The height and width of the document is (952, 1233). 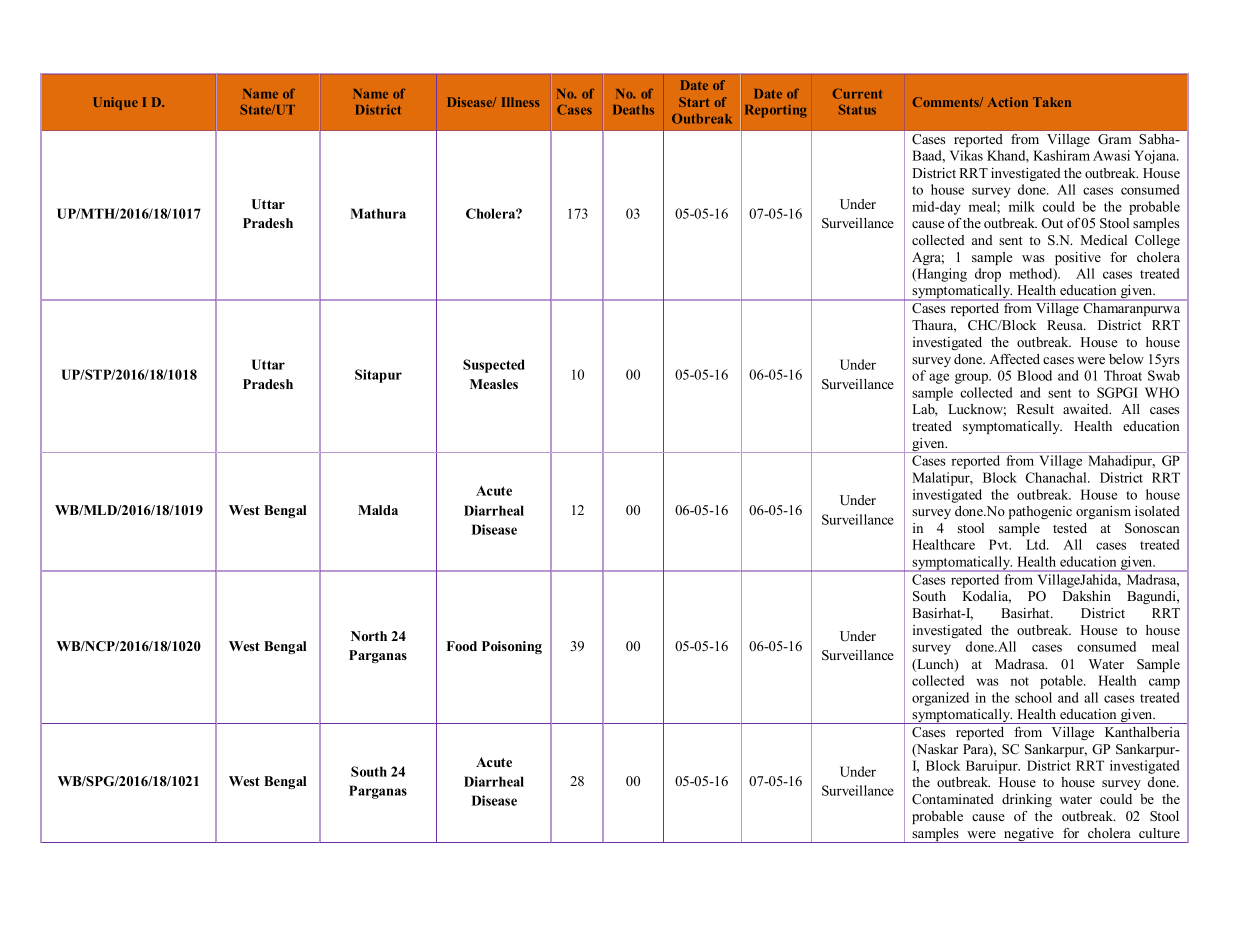 What do you see at coordinates (1027, 800) in the document?
I see `drinking` at bounding box center [1027, 800].
